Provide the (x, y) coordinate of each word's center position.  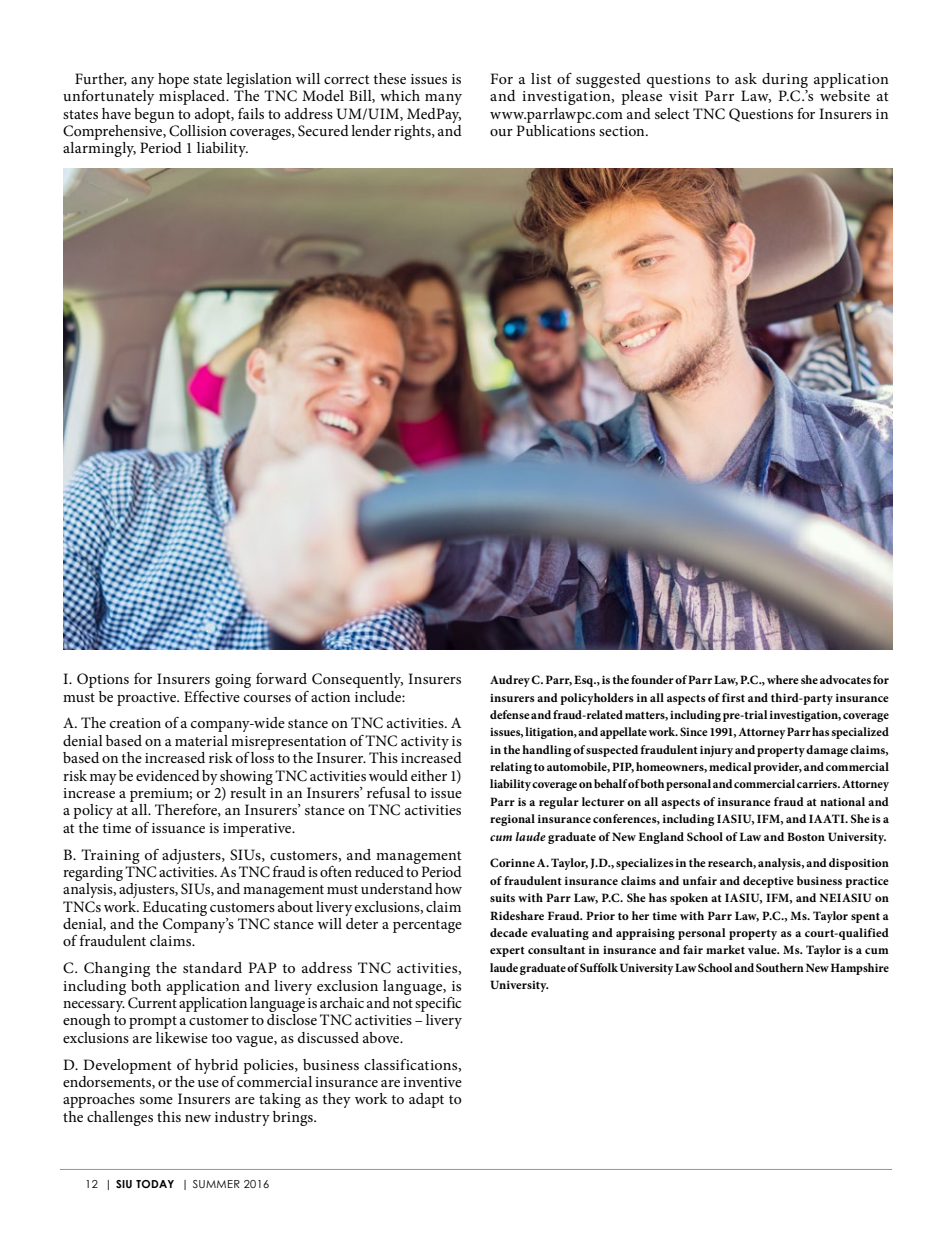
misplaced (193, 96)
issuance (178, 828)
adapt (426, 1100)
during (785, 80)
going (233, 681)
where (783, 679)
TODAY (155, 1184)
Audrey (510, 681)
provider (777, 768)
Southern (780, 967)
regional (512, 820)
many (443, 99)
